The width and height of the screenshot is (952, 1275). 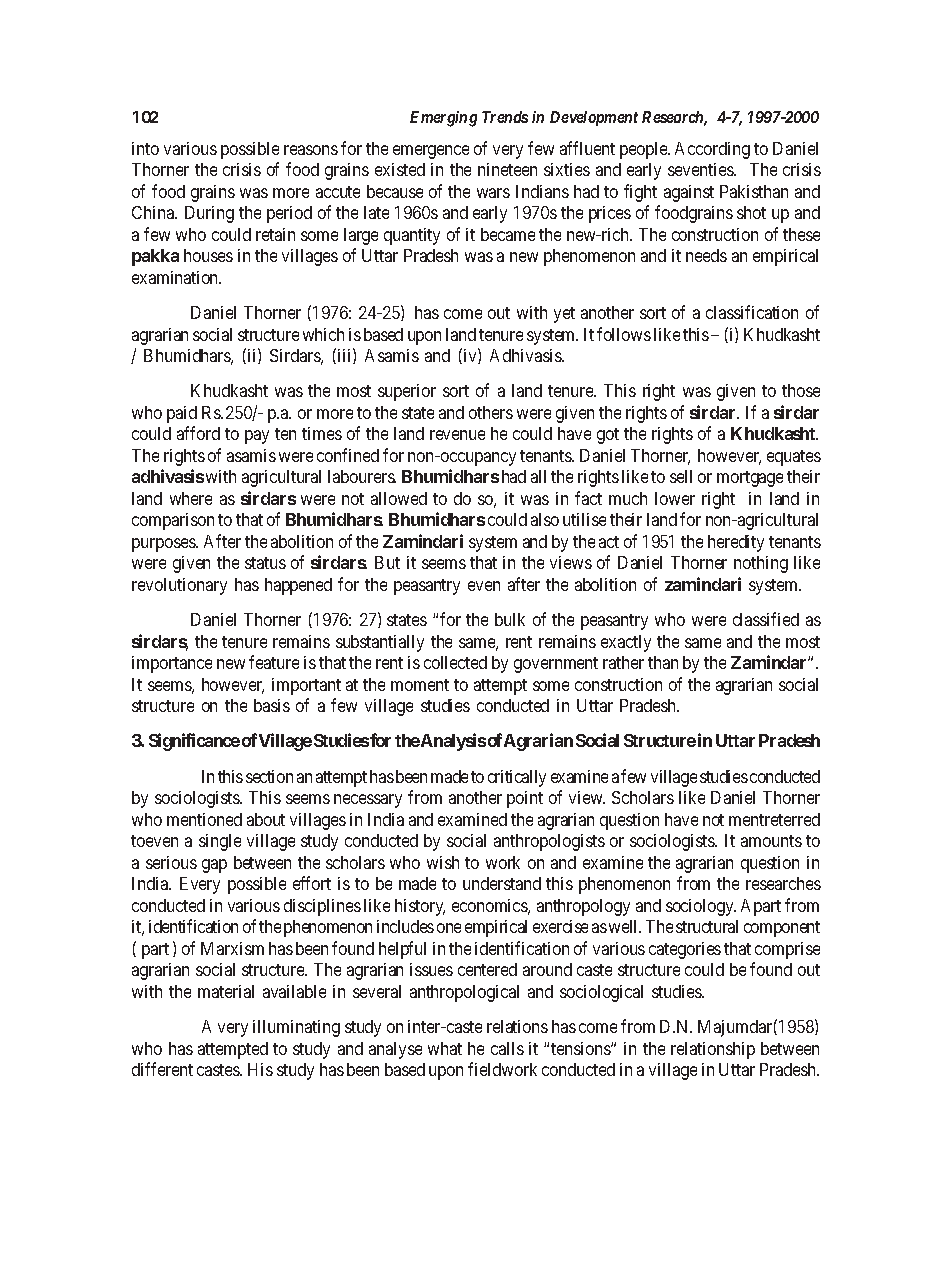 I want to click on emergence, so click(x=431, y=152).
